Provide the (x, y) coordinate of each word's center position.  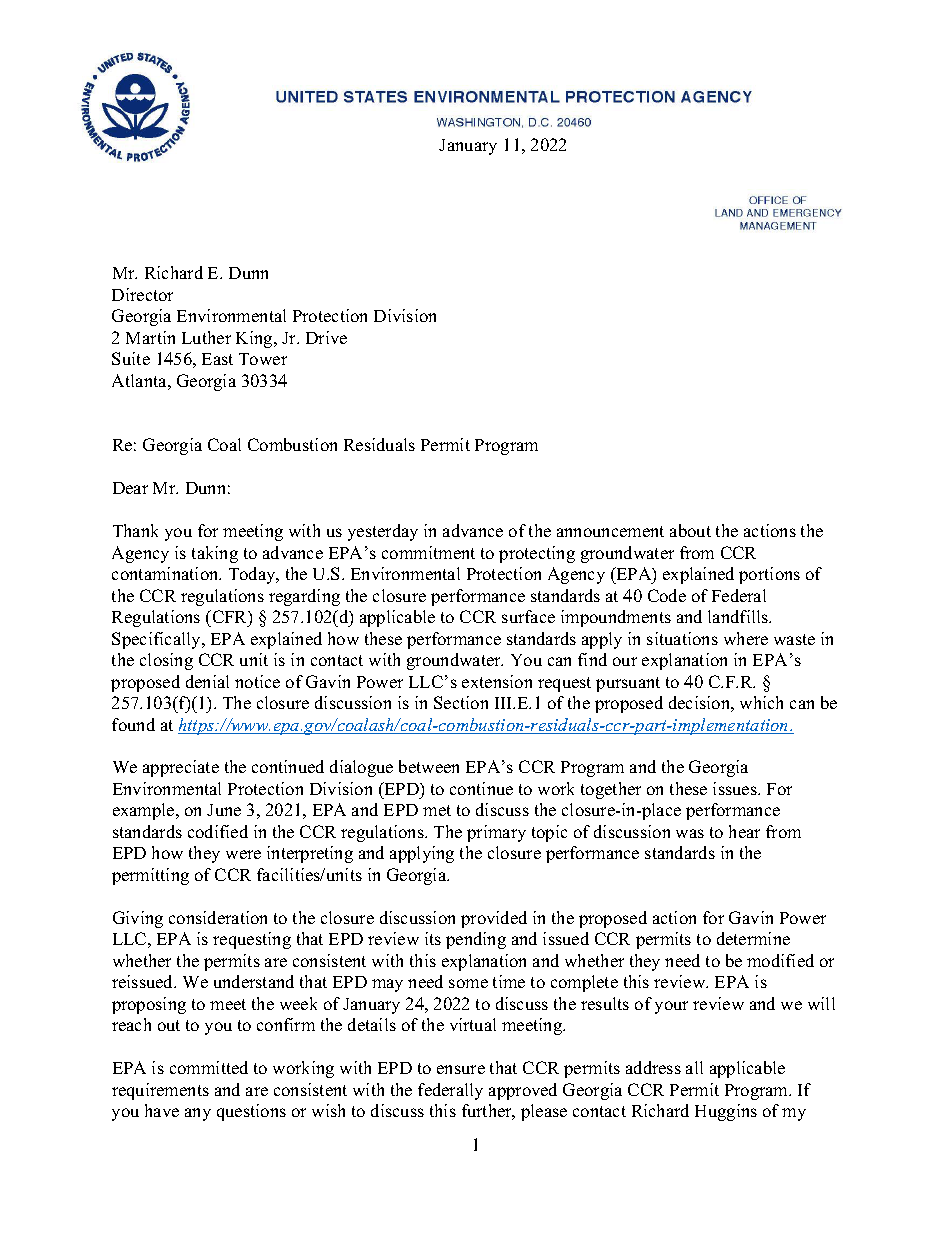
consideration (218, 917)
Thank (135, 530)
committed (209, 1067)
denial (207, 681)
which (761, 702)
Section (461, 702)
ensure (461, 1069)
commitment (428, 552)
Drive (326, 337)
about (690, 530)
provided (494, 919)
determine (753, 938)
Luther (206, 337)
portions (769, 575)
